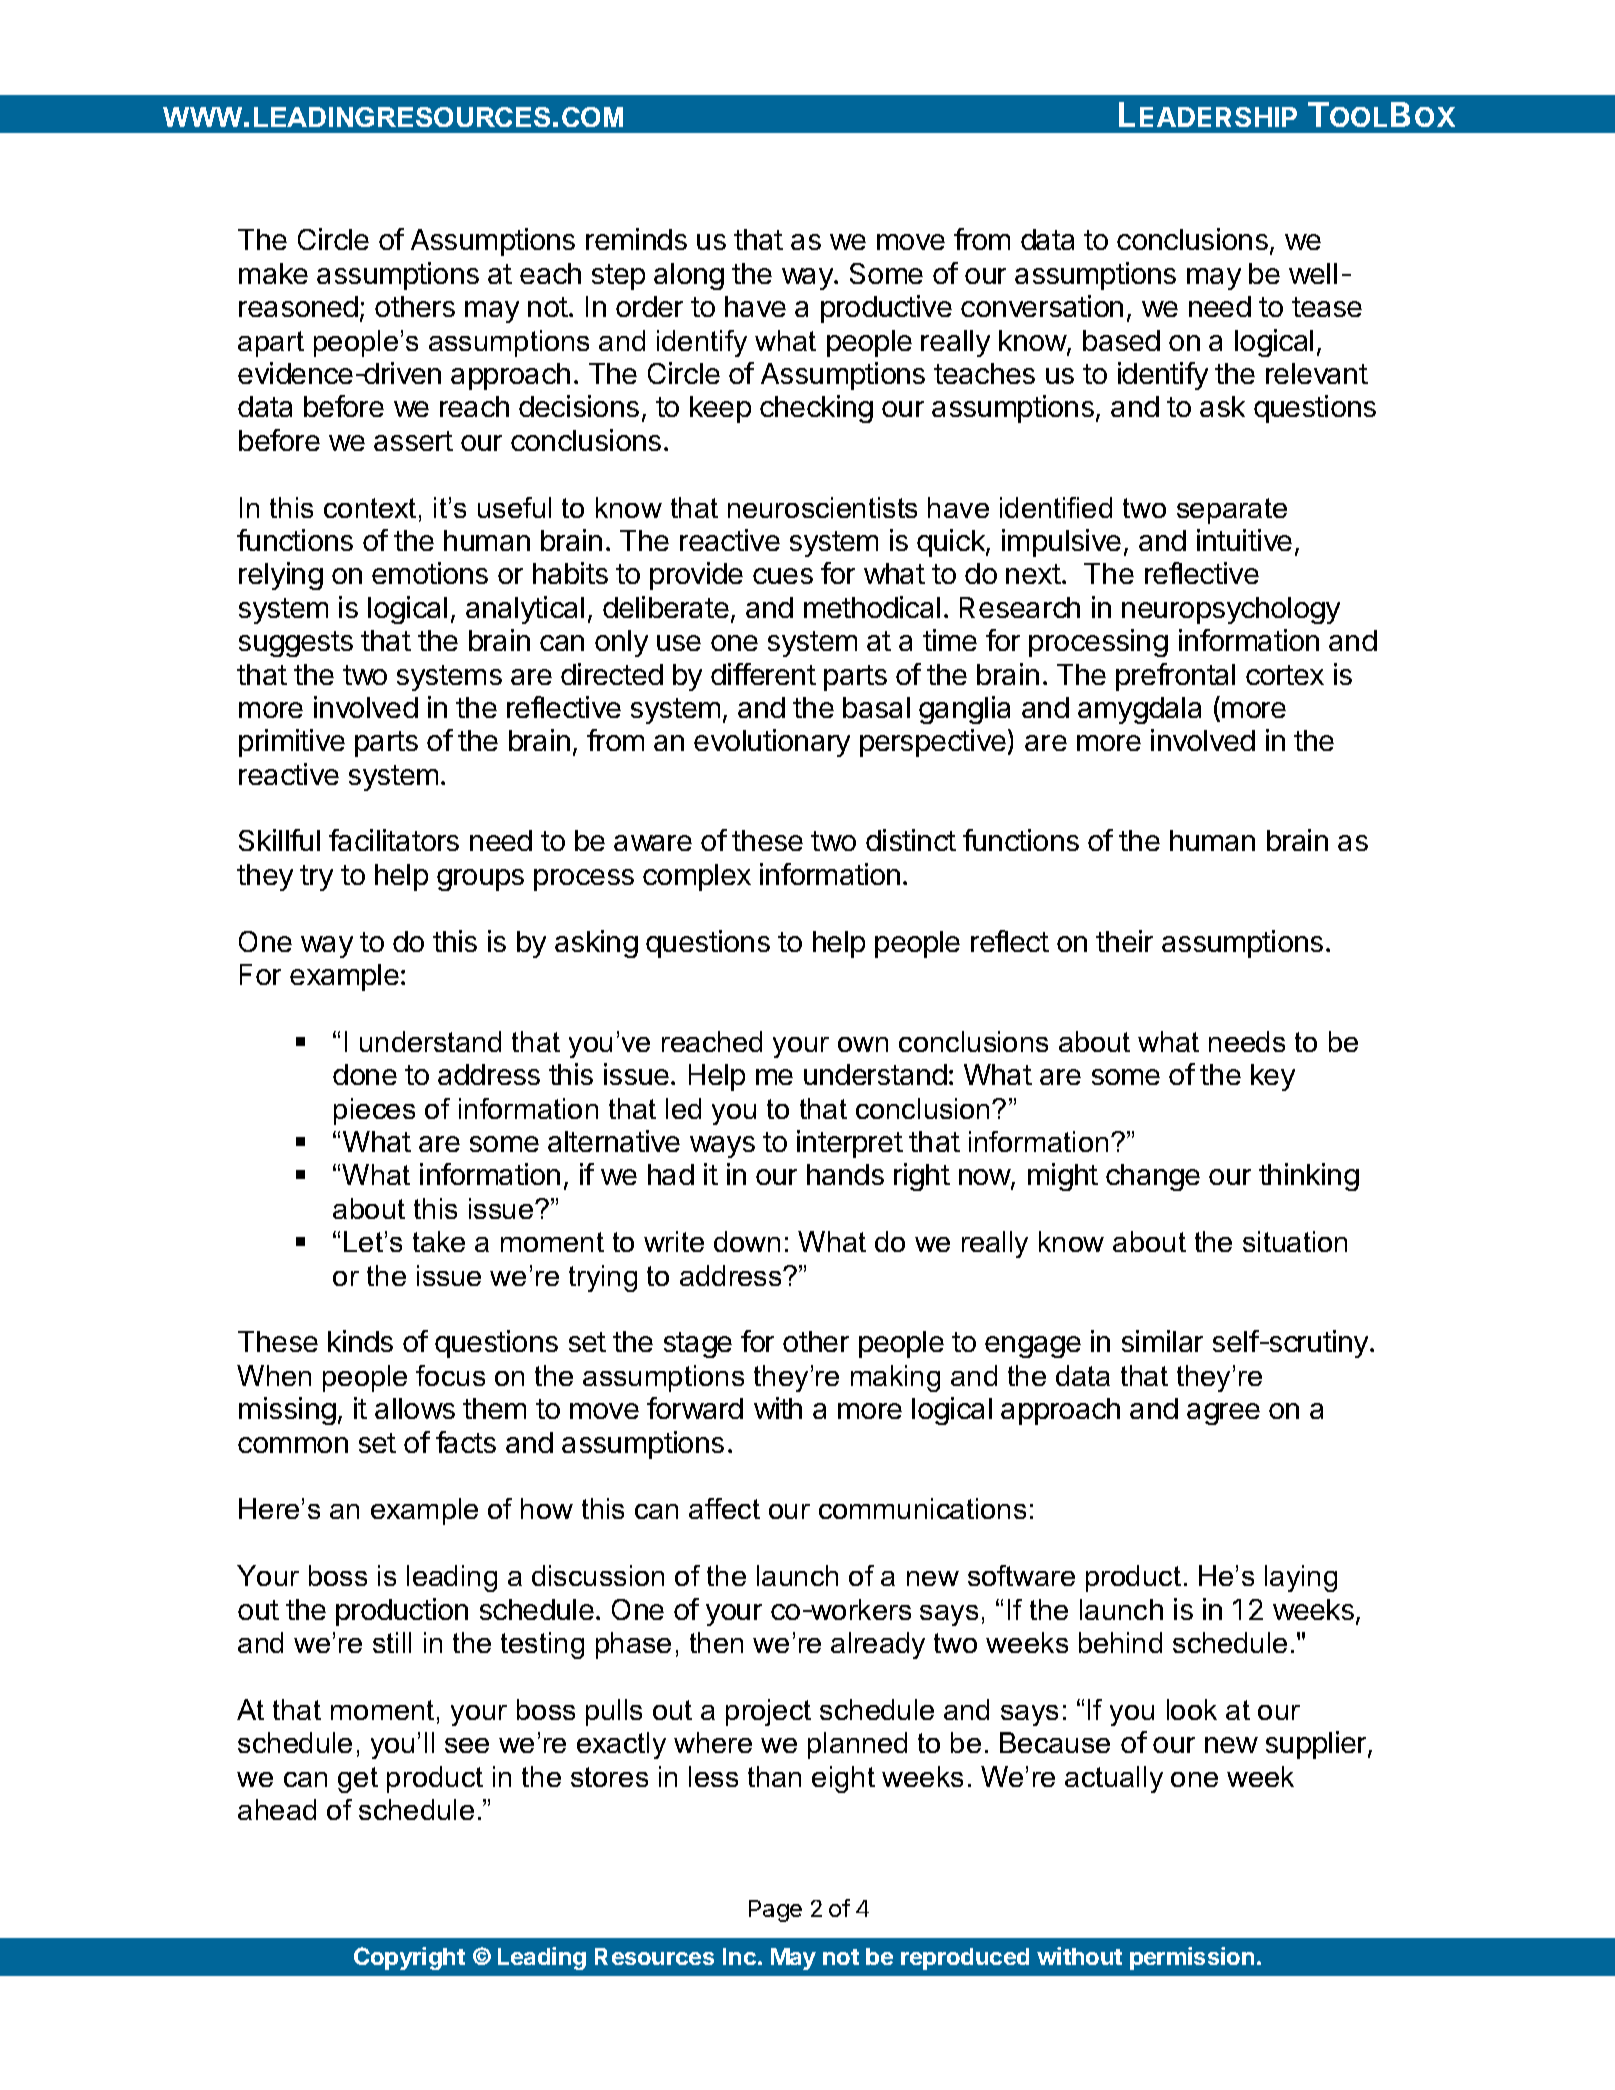 This image has height=2090, width=1615. I want to click on key, so click(1273, 1077).
